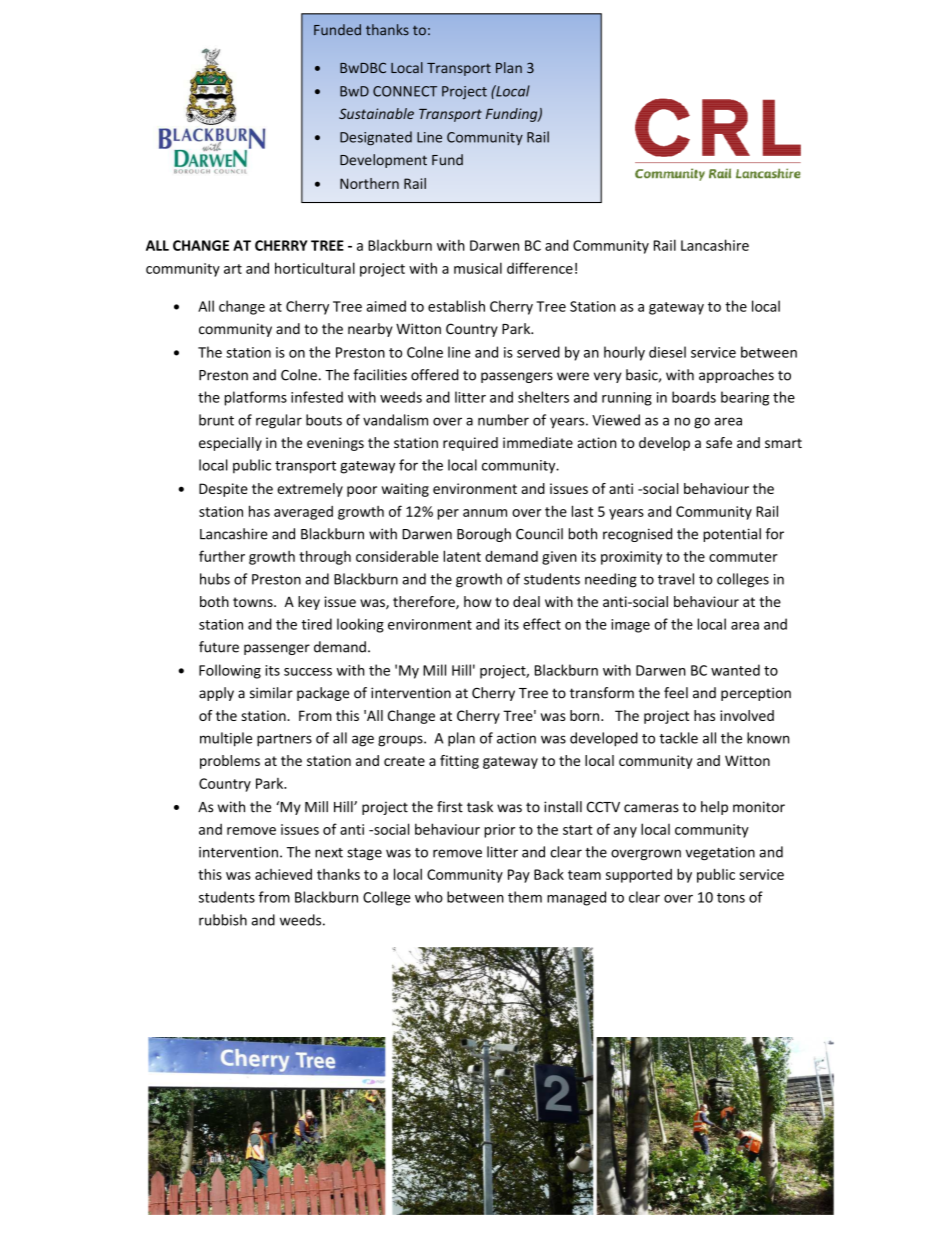 Image resolution: width=952 pixels, height=1233 pixels. Describe the element at coordinates (525, 897) in the document. I see `them` at that location.
